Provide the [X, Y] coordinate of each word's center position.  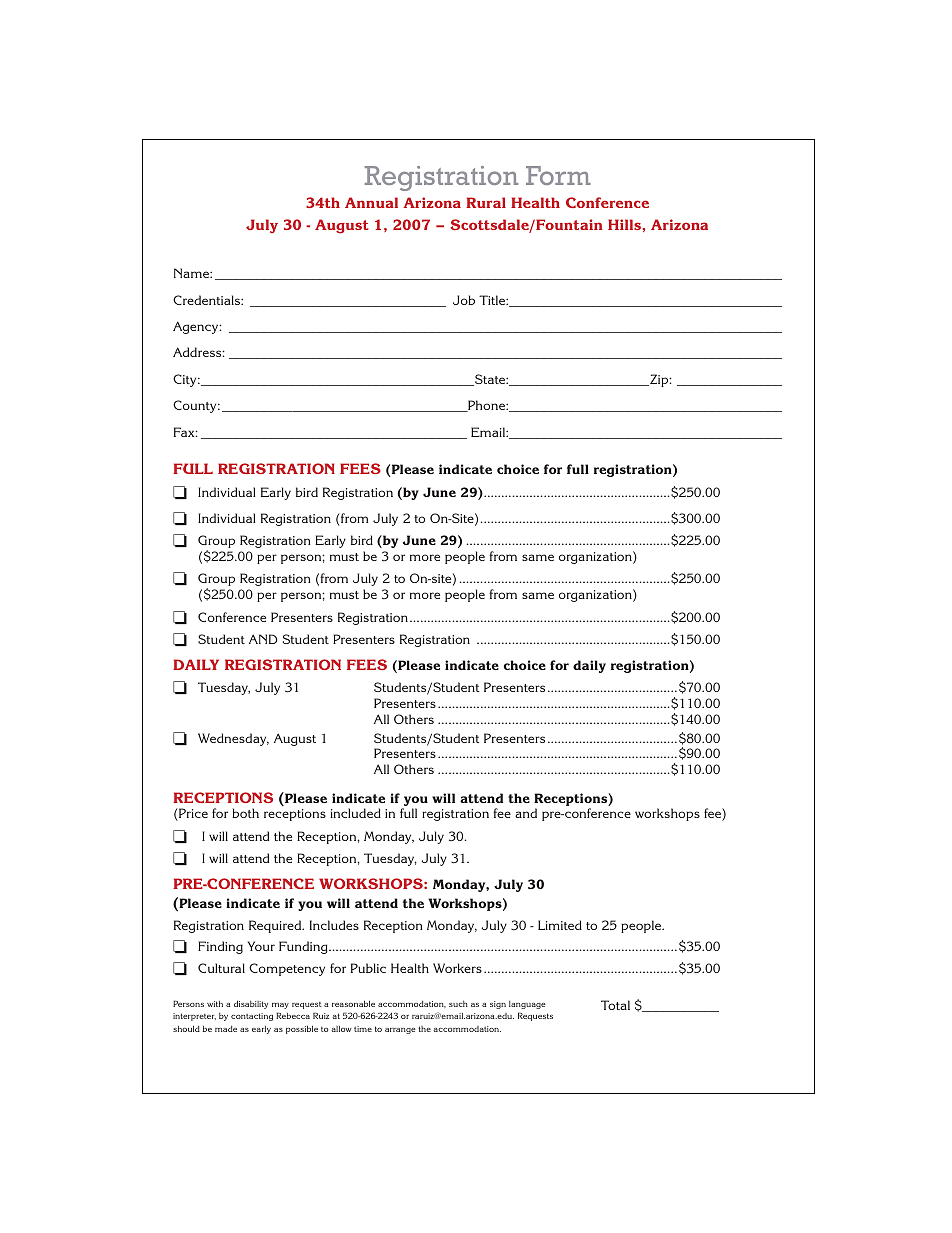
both [245, 813]
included [355, 813]
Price [192, 814]
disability [251, 1004]
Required [276, 926]
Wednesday [233, 739]
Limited [560, 925]
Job [464, 300]
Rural [486, 202]
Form [558, 175]
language [527, 1005]
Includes [334, 925]
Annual [371, 202]
